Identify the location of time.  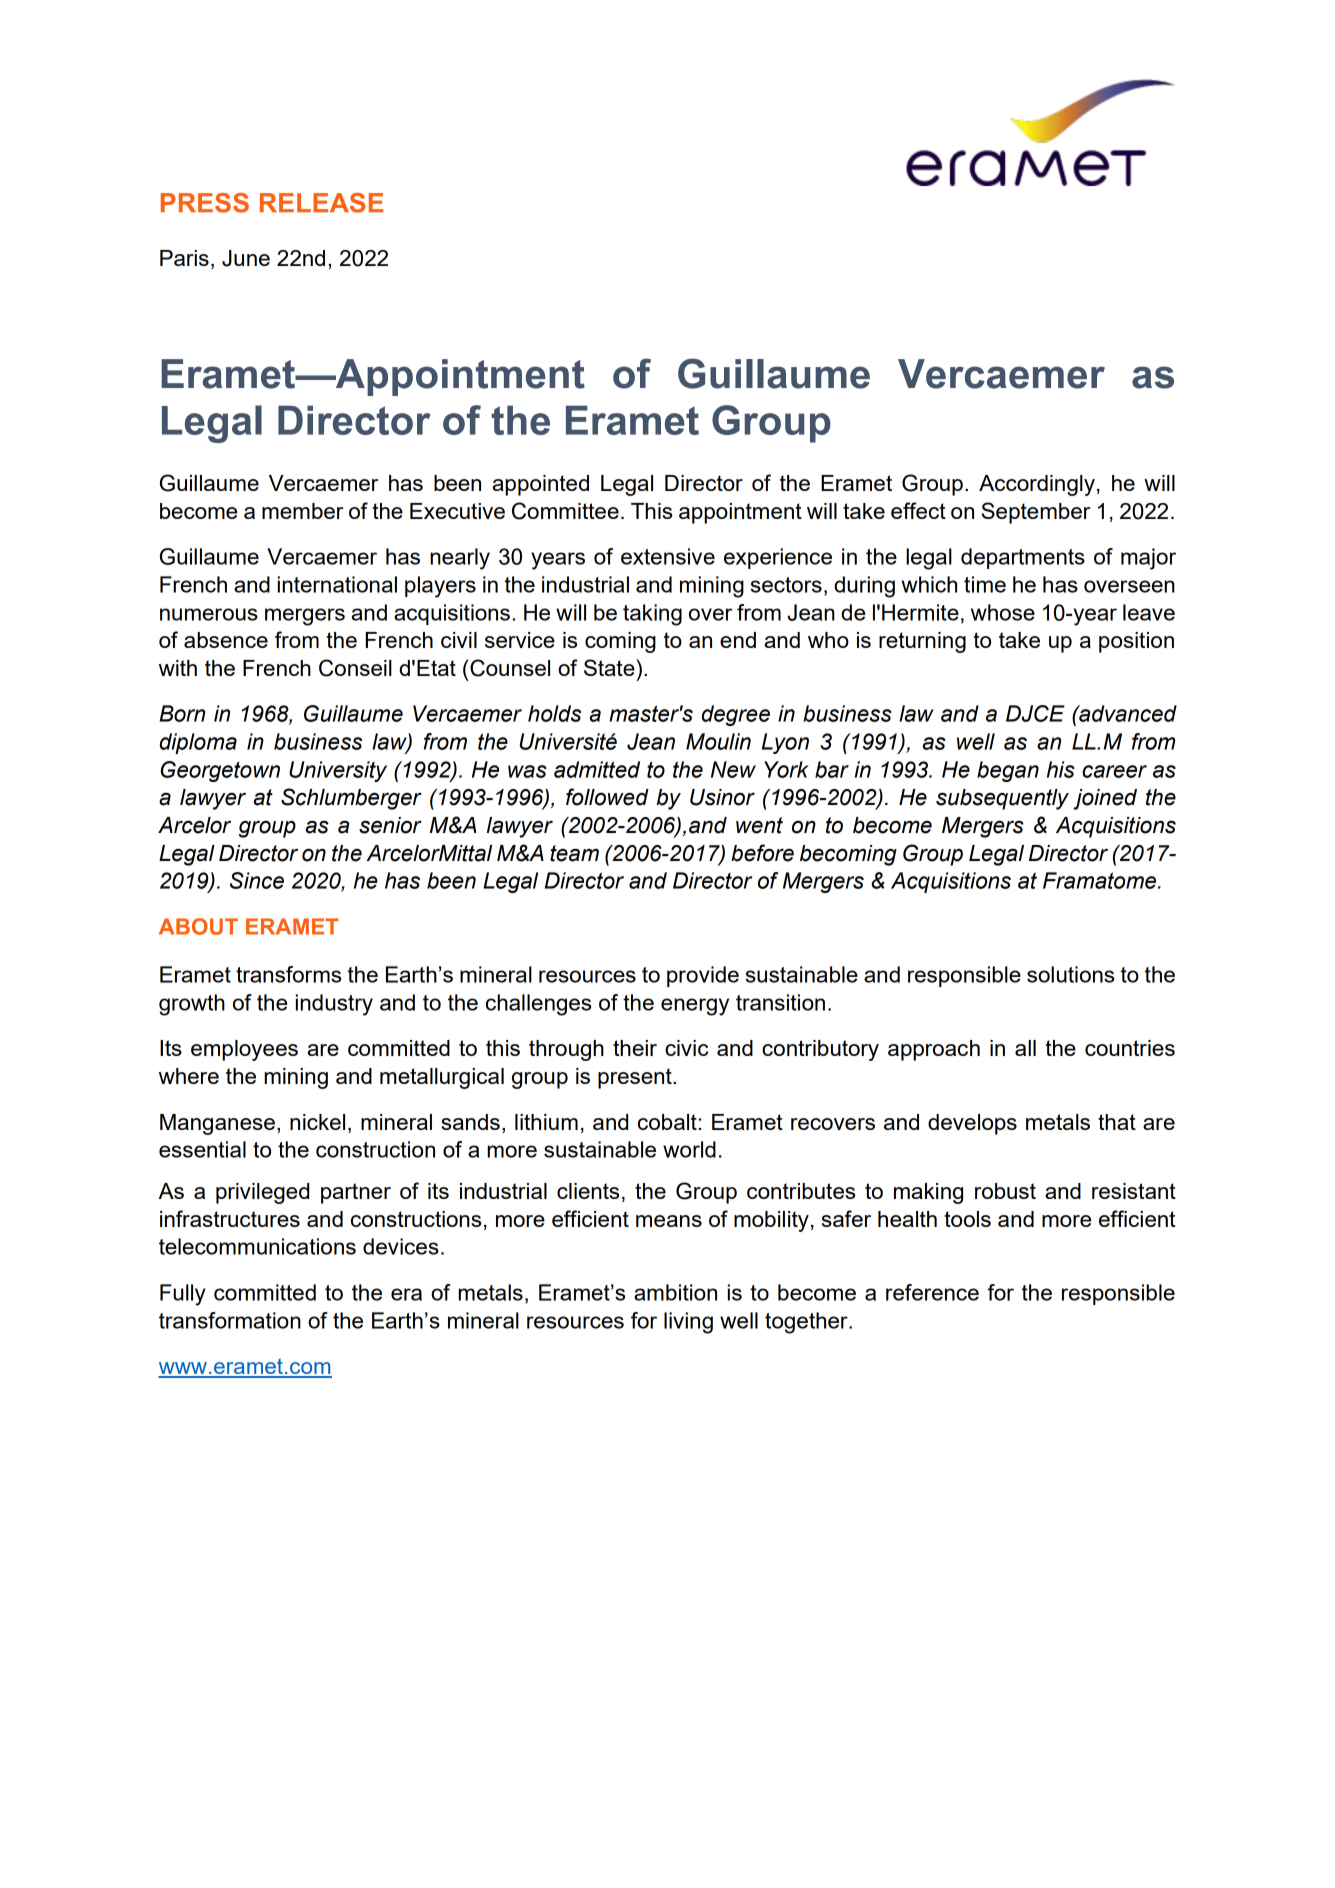
(985, 584).
